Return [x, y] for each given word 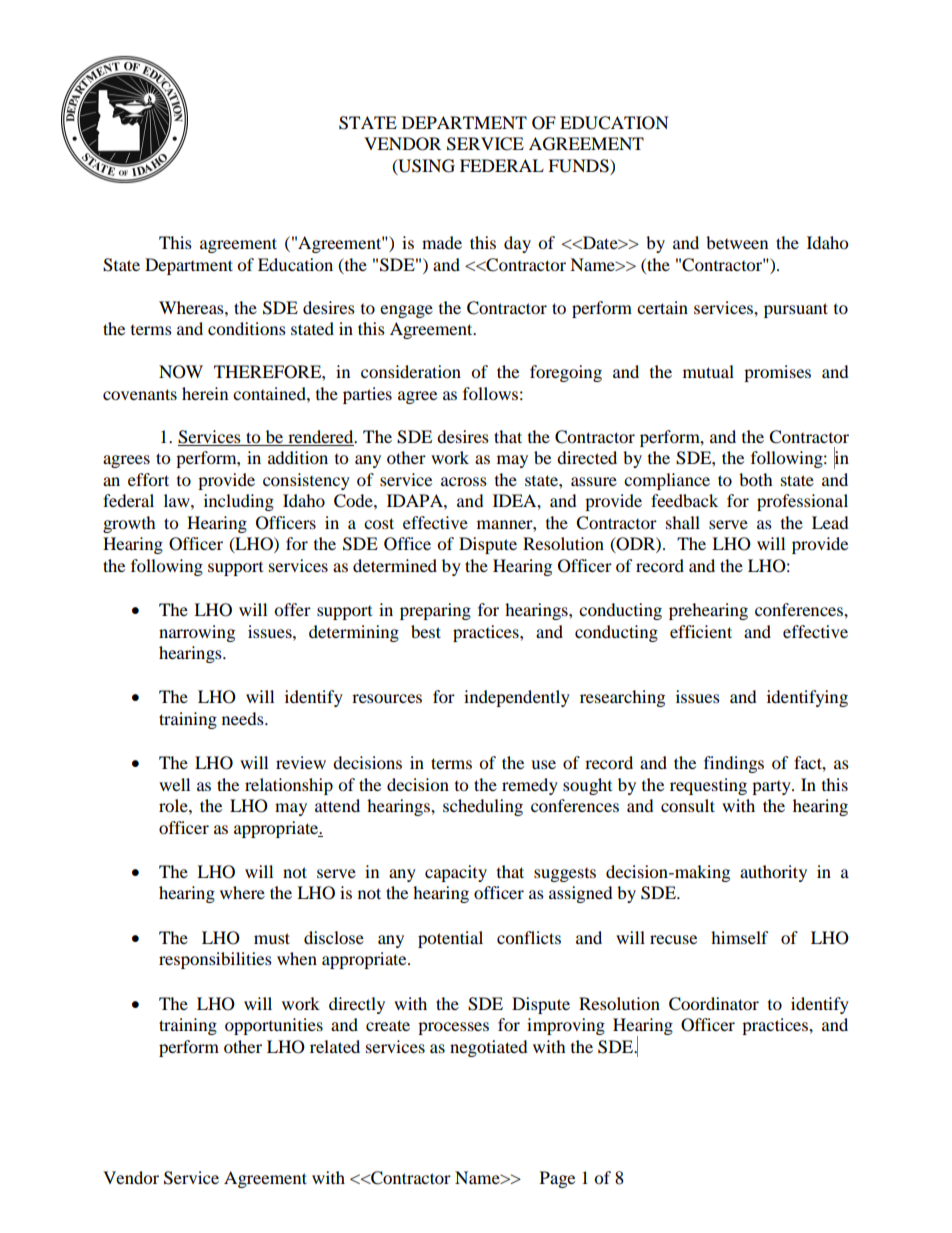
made [442, 242]
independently [517, 698]
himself [740, 937]
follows [490, 393]
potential [450, 939]
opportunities [274, 1026]
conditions [247, 328]
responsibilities [215, 960]
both [756, 479]
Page [557, 1179]
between [737, 242]
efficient [701, 631]
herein [205, 393]
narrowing [197, 633]
